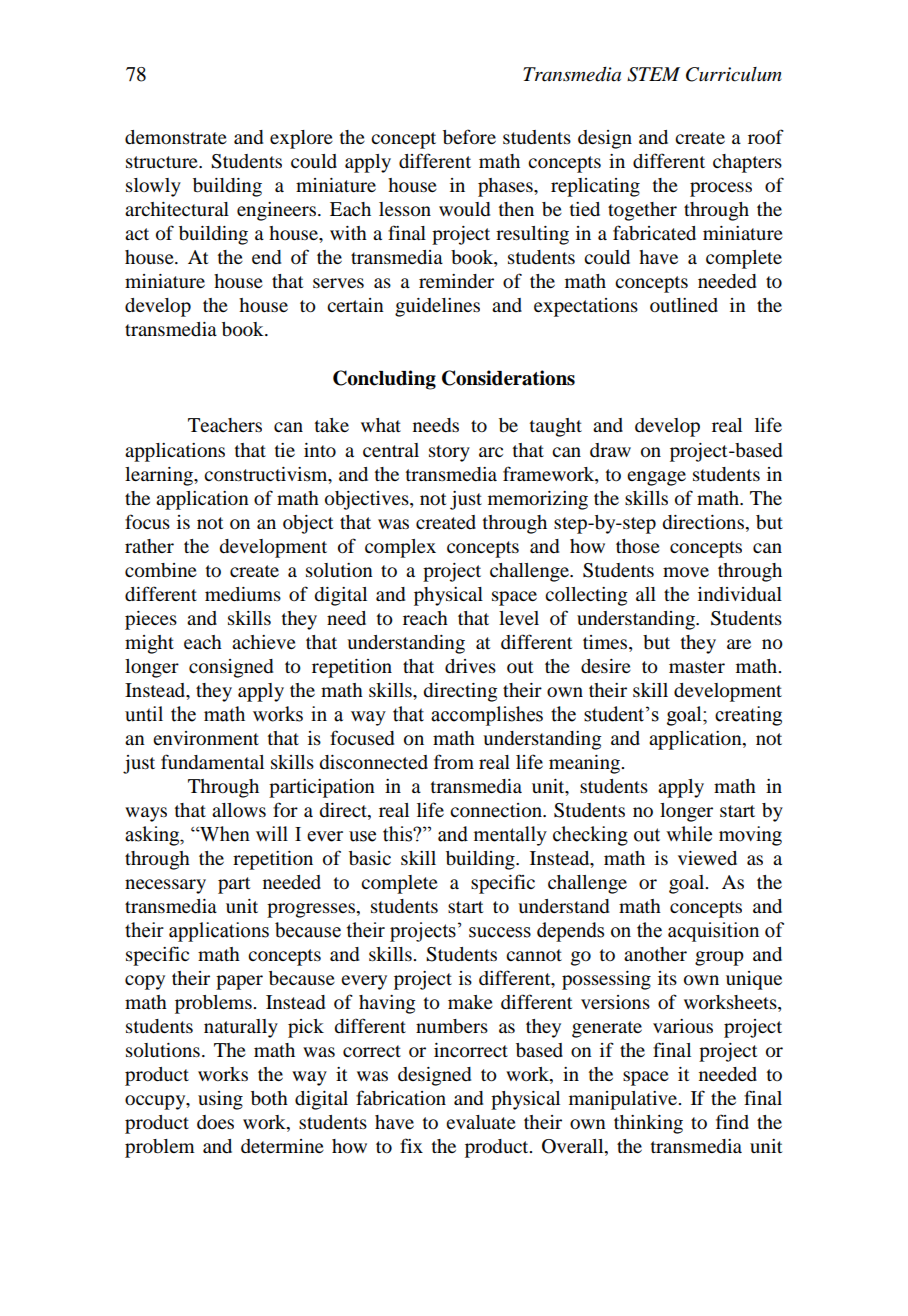  What do you see at coordinates (212, 762) in the screenshot?
I see `fundamental` at bounding box center [212, 762].
